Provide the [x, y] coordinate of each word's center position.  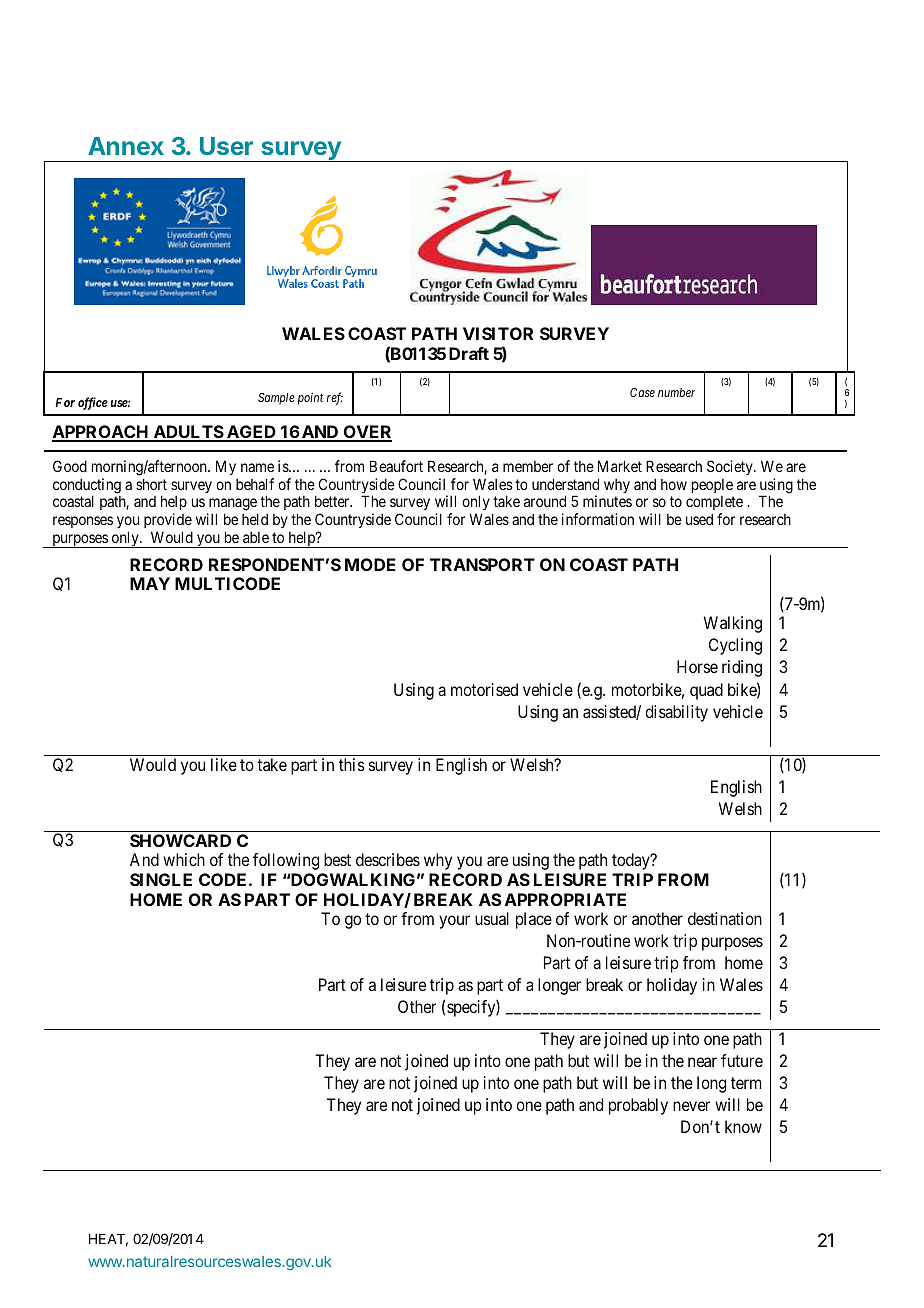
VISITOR [498, 333]
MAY [150, 583]
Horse [697, 666]
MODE [370, 564]
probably [638, 1106]
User [226, 146]
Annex [126, 146]
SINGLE [161, 879]
